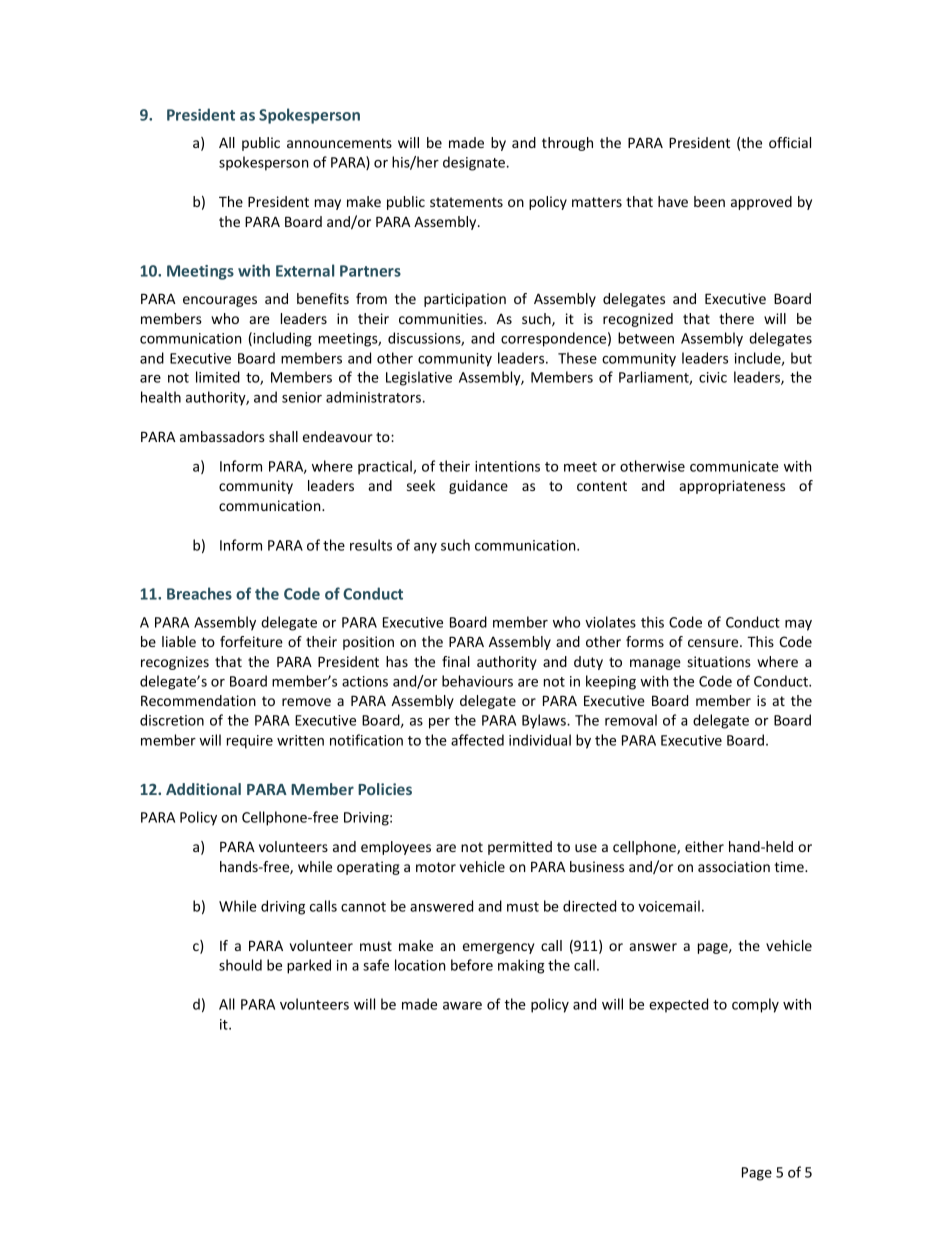 This page has width=952, height=1233. Describe the element at coordinates (339, 143) in the page. I see `announcements` at that location.
